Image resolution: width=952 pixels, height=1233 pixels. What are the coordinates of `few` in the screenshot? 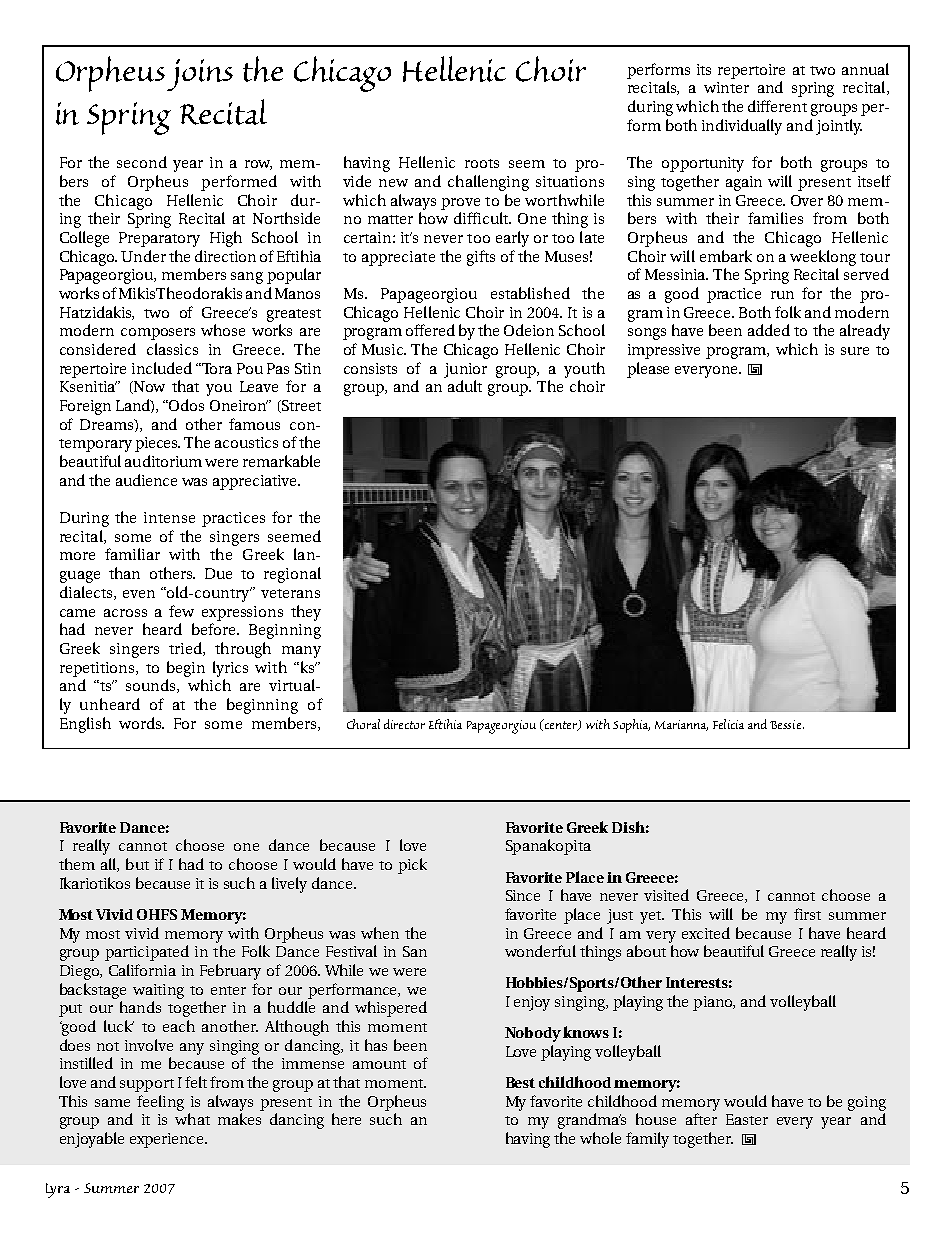 It's located at (181, 611).
